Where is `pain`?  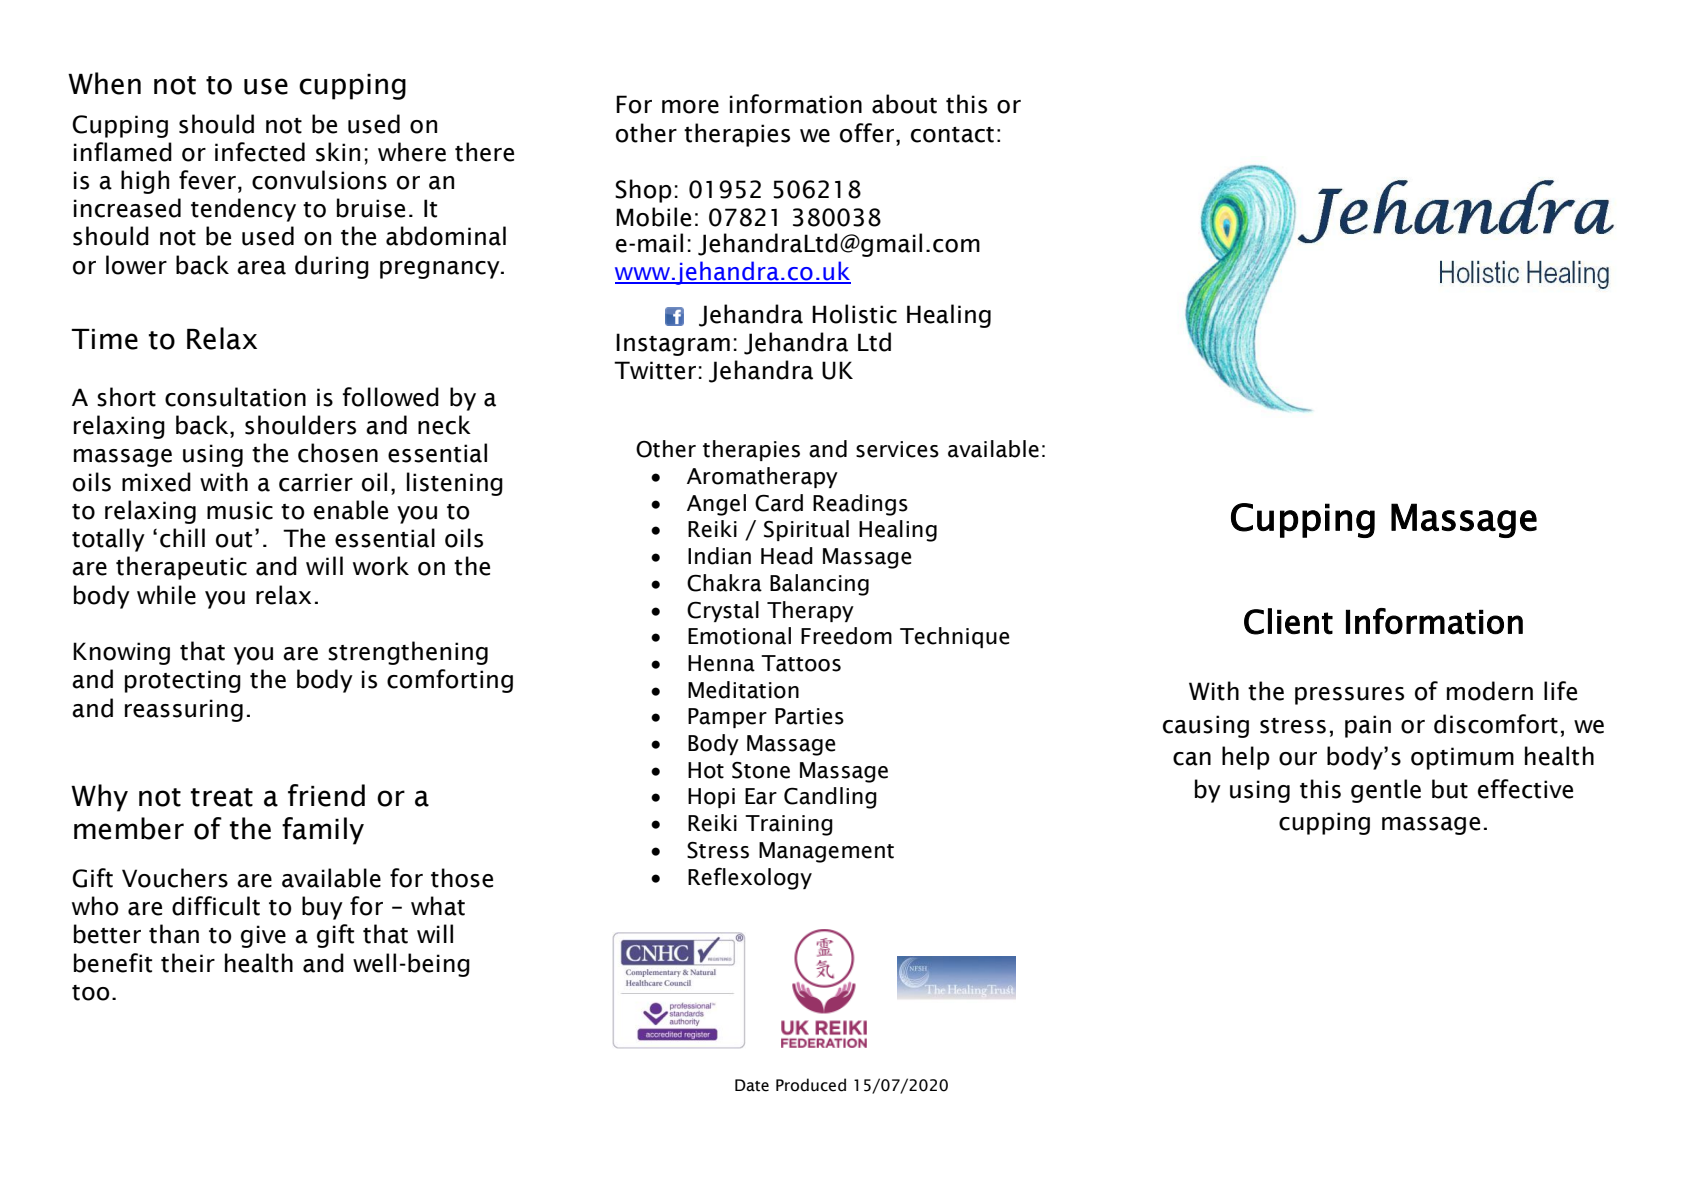
pain is located at coordinates (1368, 726).
